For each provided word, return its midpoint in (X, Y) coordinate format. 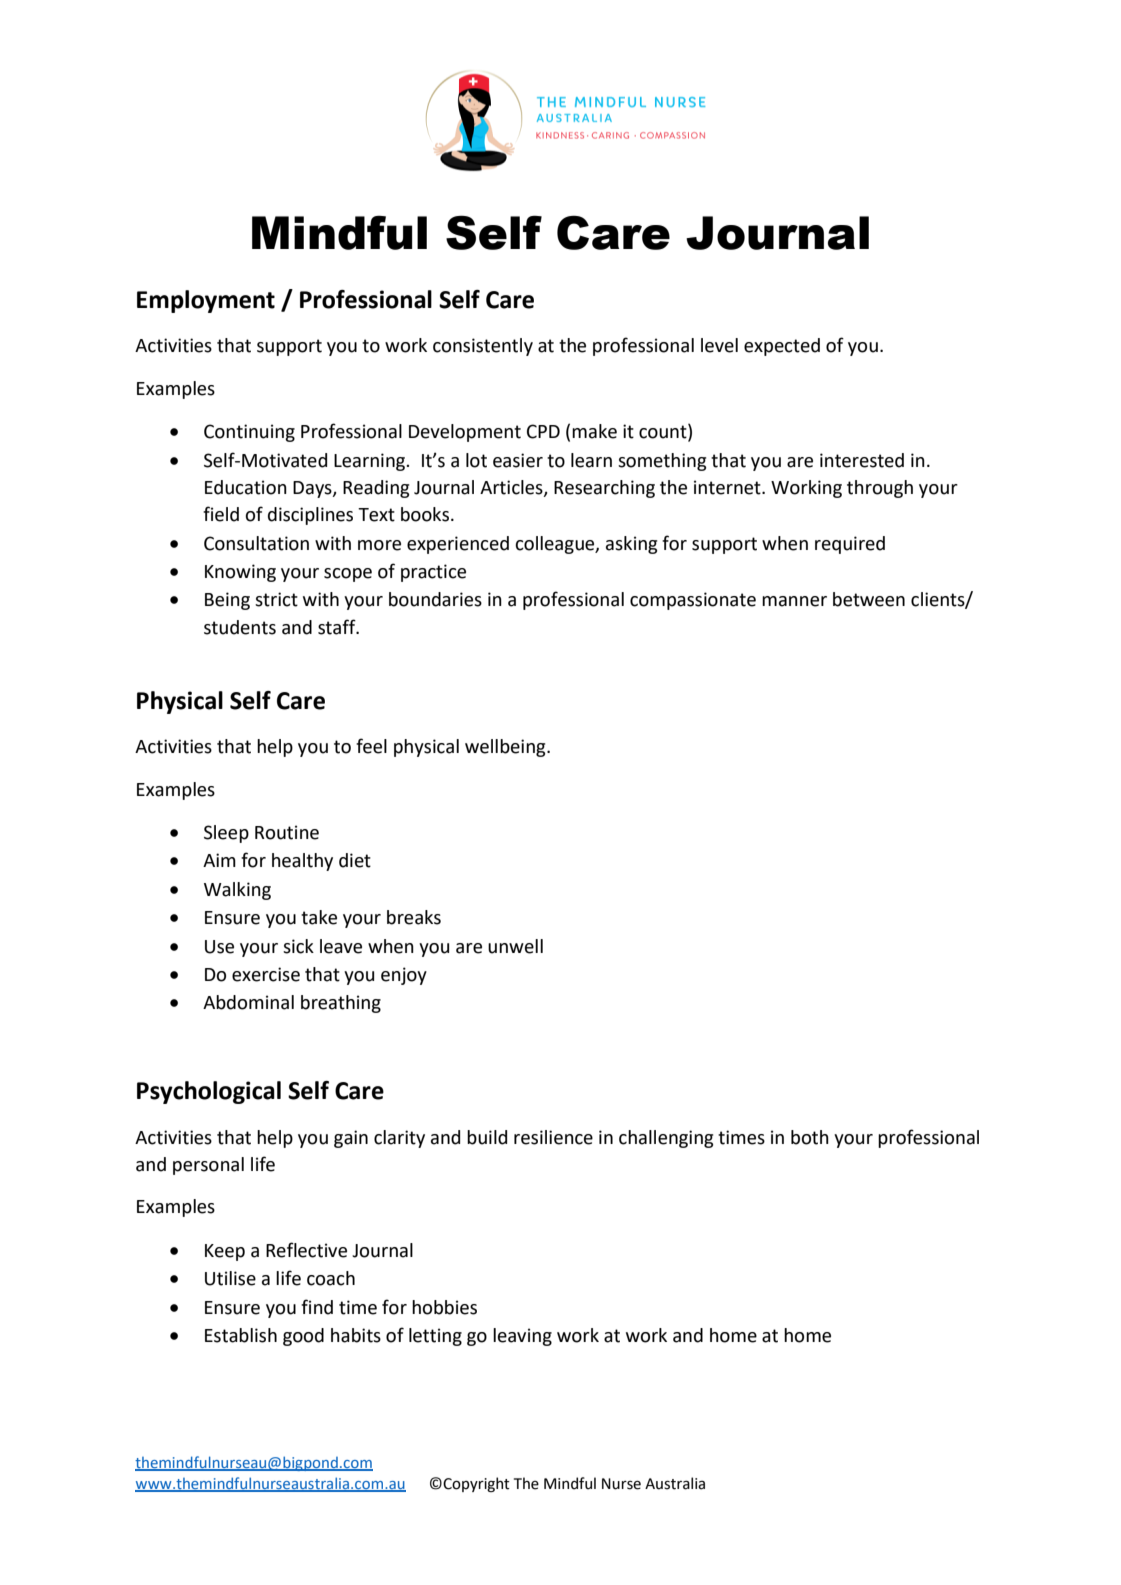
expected (782, 347)
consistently (483, 347)
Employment (206, 301)
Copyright (476, 1484)
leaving (522, 1337)
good (303, 1337)
